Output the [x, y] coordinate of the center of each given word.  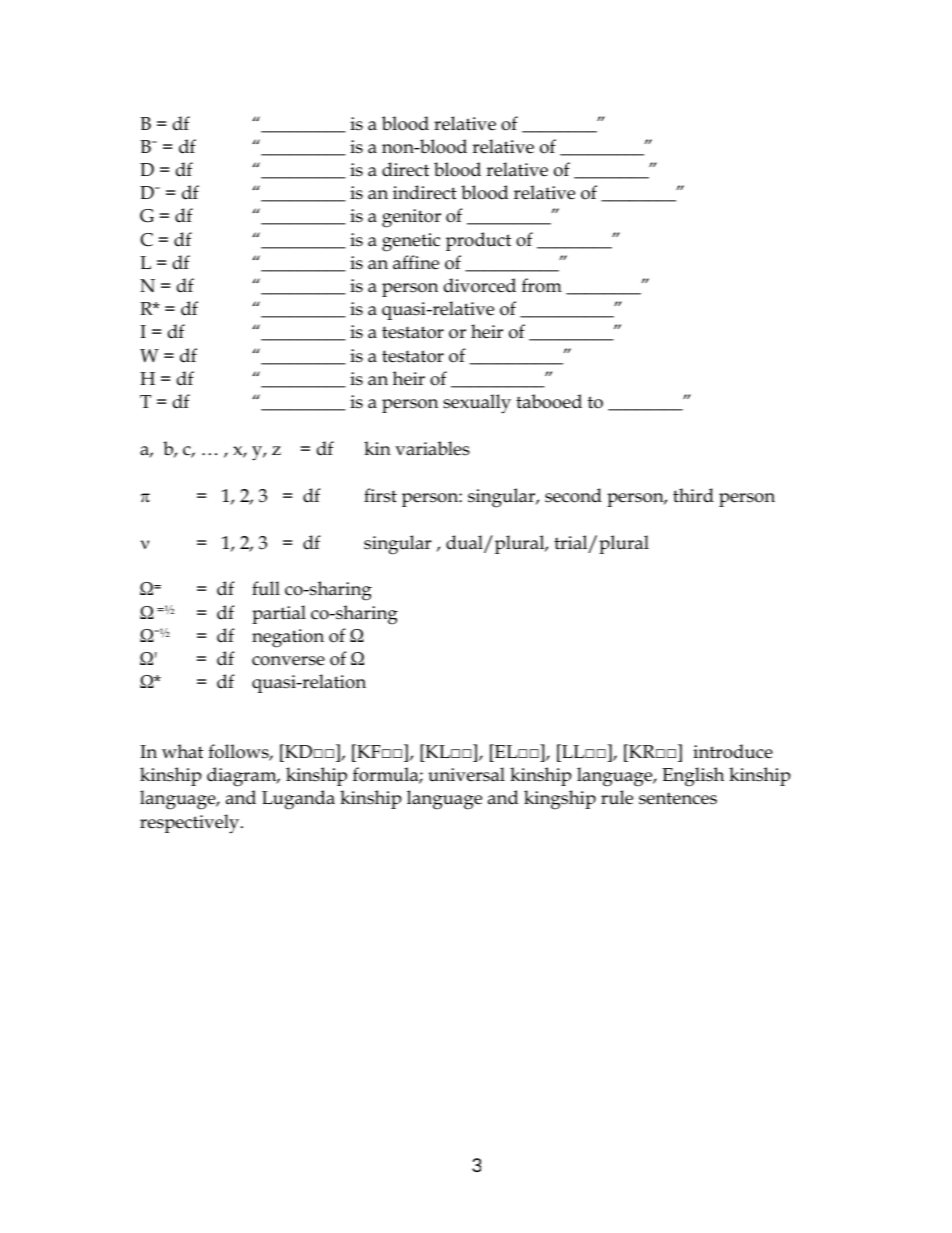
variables [432, 448]
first [380, 495]
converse [288, 661]
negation [288, 638]
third [693, 495]
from [542, 285]
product [478, 241]
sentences [678, 798]
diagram [243, 777]
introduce [733, 751]
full [266, 588]
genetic [411, 242]
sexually [477, 404]
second [573, 495]
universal [466, 774]
